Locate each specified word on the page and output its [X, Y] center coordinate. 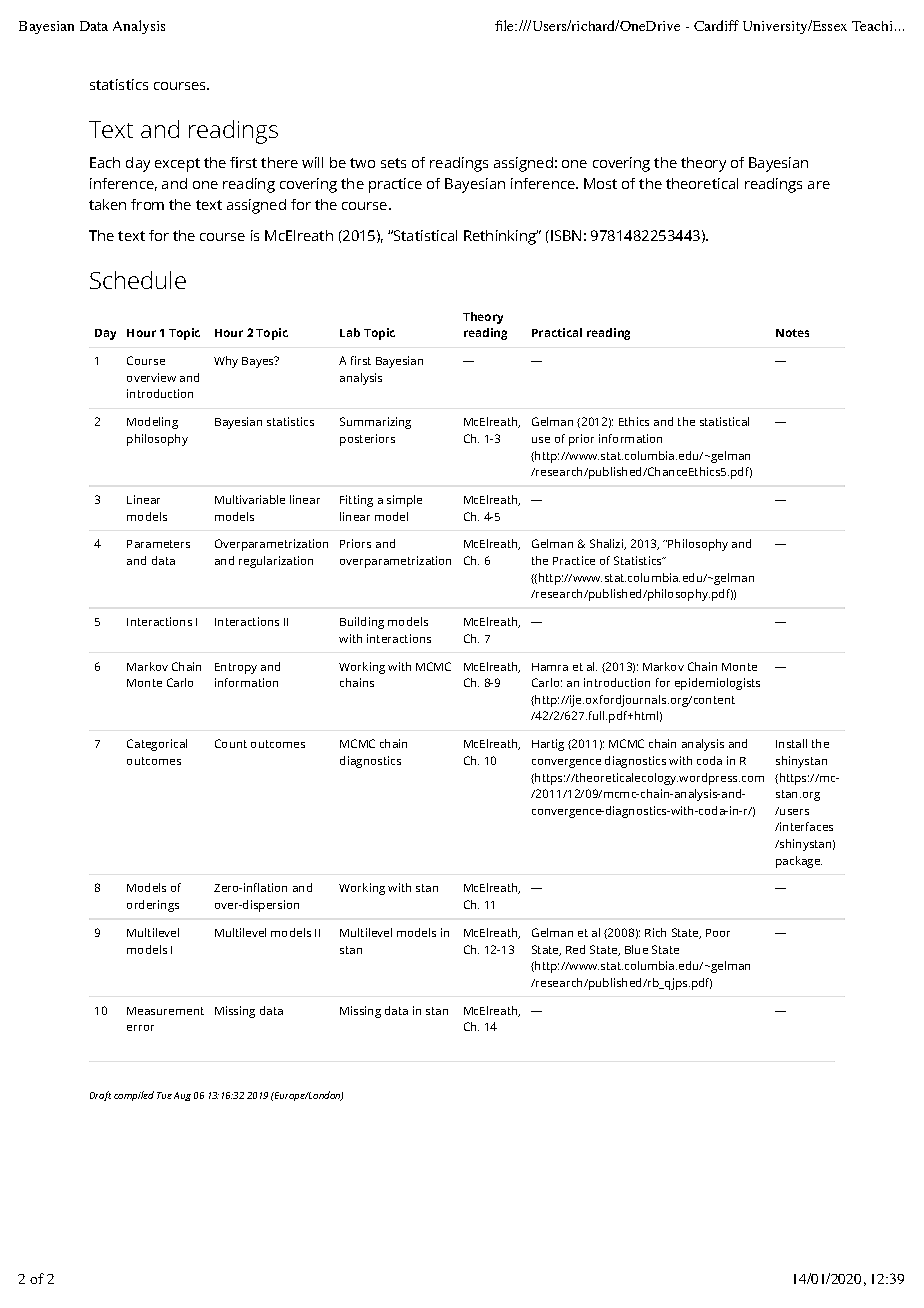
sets [393, 163]
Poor [718, 933]
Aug [182, 1096]
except [177, 165]
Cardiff [716, 25]
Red [575, 949]
